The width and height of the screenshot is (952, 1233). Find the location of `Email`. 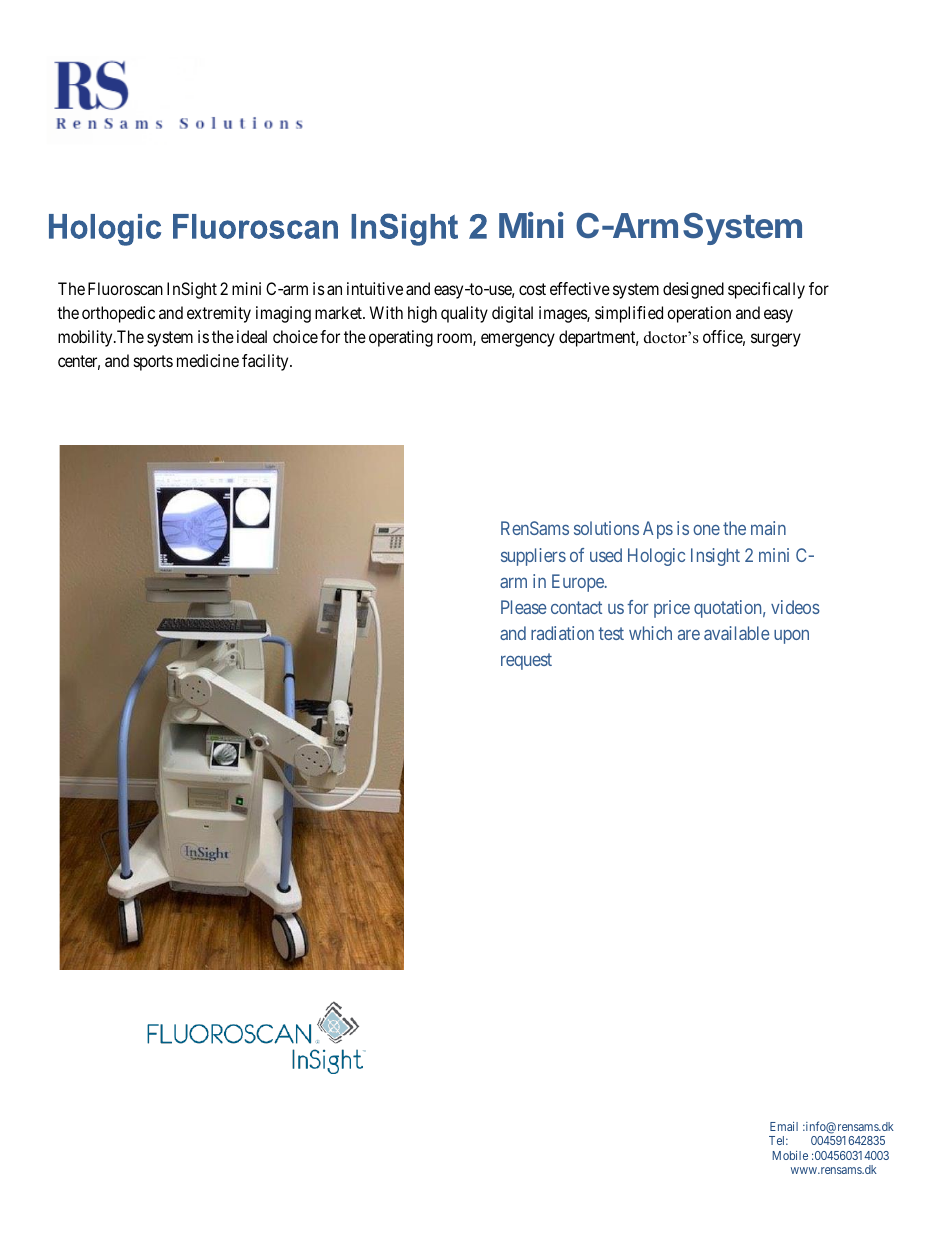

Email is located at coordinates (784, 1126).
